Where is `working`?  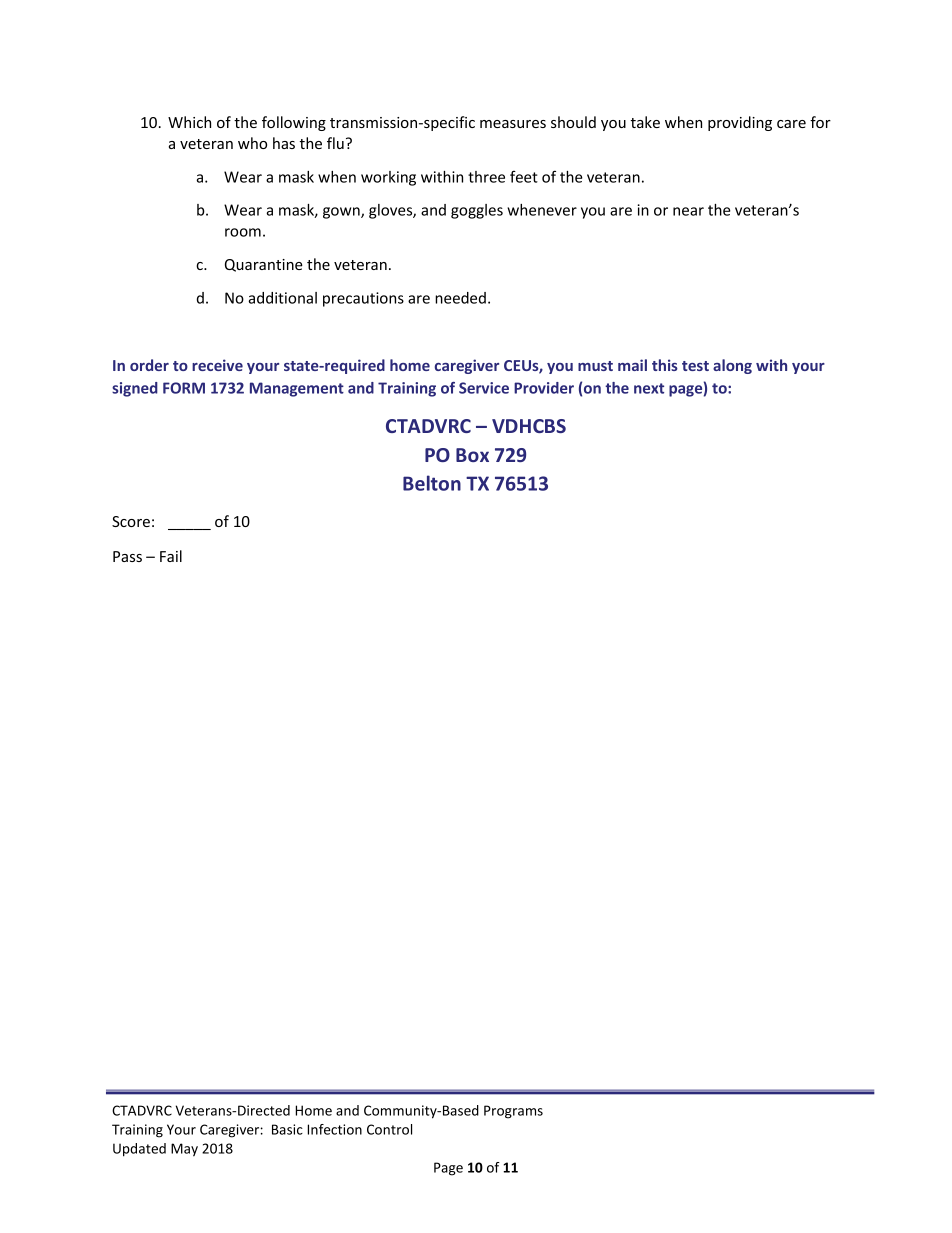
working is located at coordinates (388, 178).
